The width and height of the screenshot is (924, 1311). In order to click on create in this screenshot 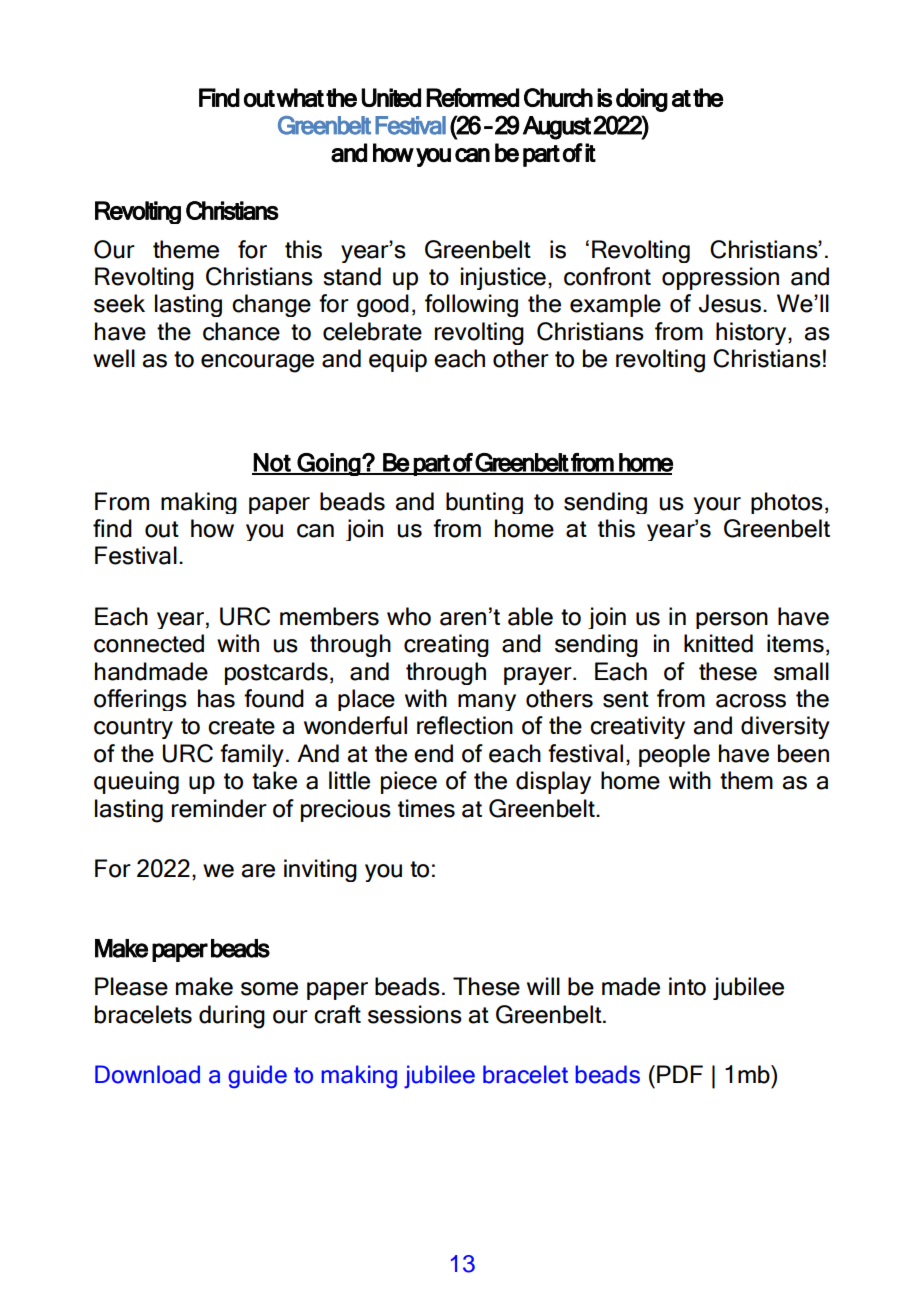, I will do `click(241, 726)`.
